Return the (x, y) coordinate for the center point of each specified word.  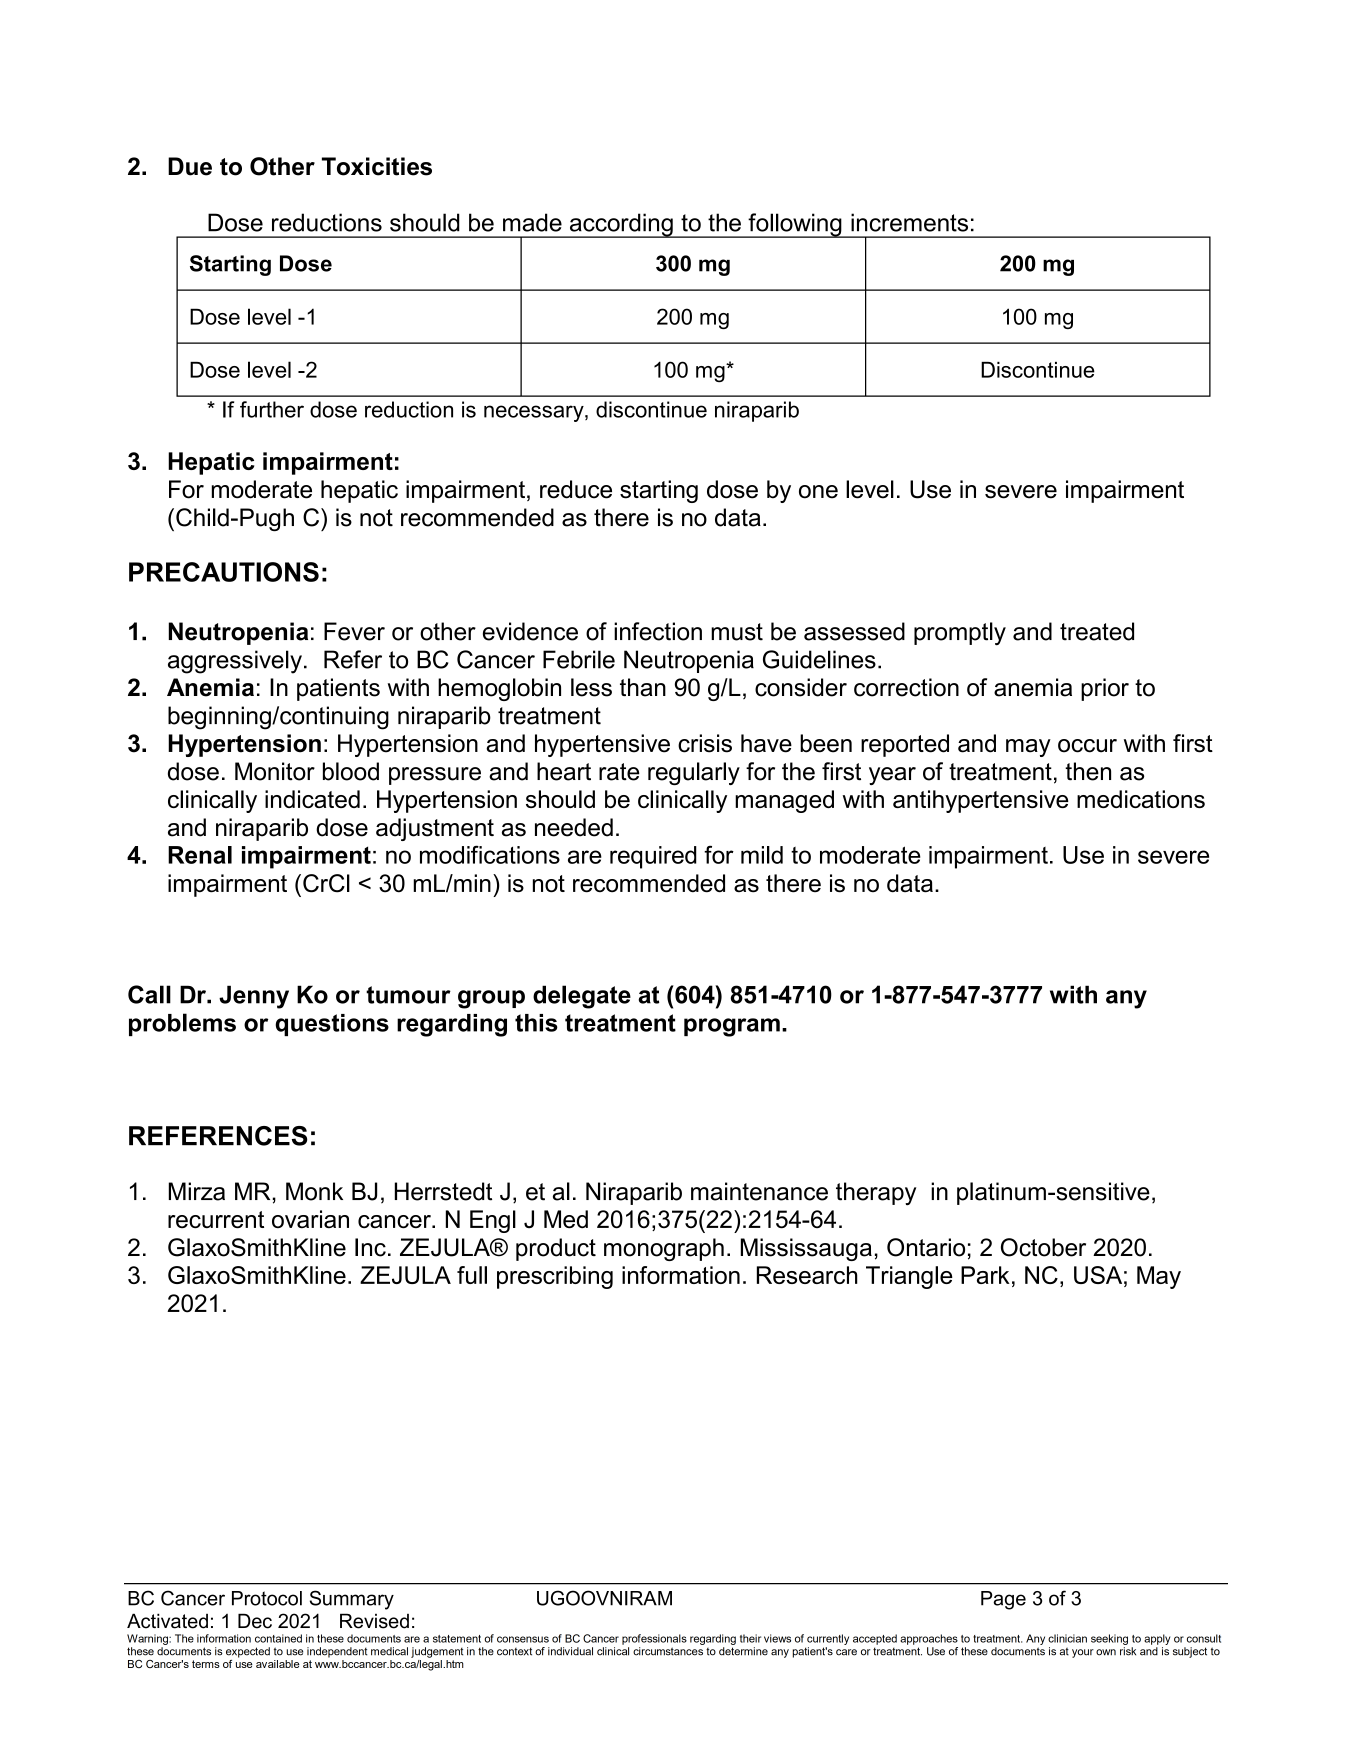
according (621, 225)
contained (278, 1638)
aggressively (235, 662)
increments (909, 222)
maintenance (759, 1191)
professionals (654, 1639)
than (643, 687)
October (1043, 1247)
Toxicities (377, 166)
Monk (314, 1191)
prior (1105, 689)
